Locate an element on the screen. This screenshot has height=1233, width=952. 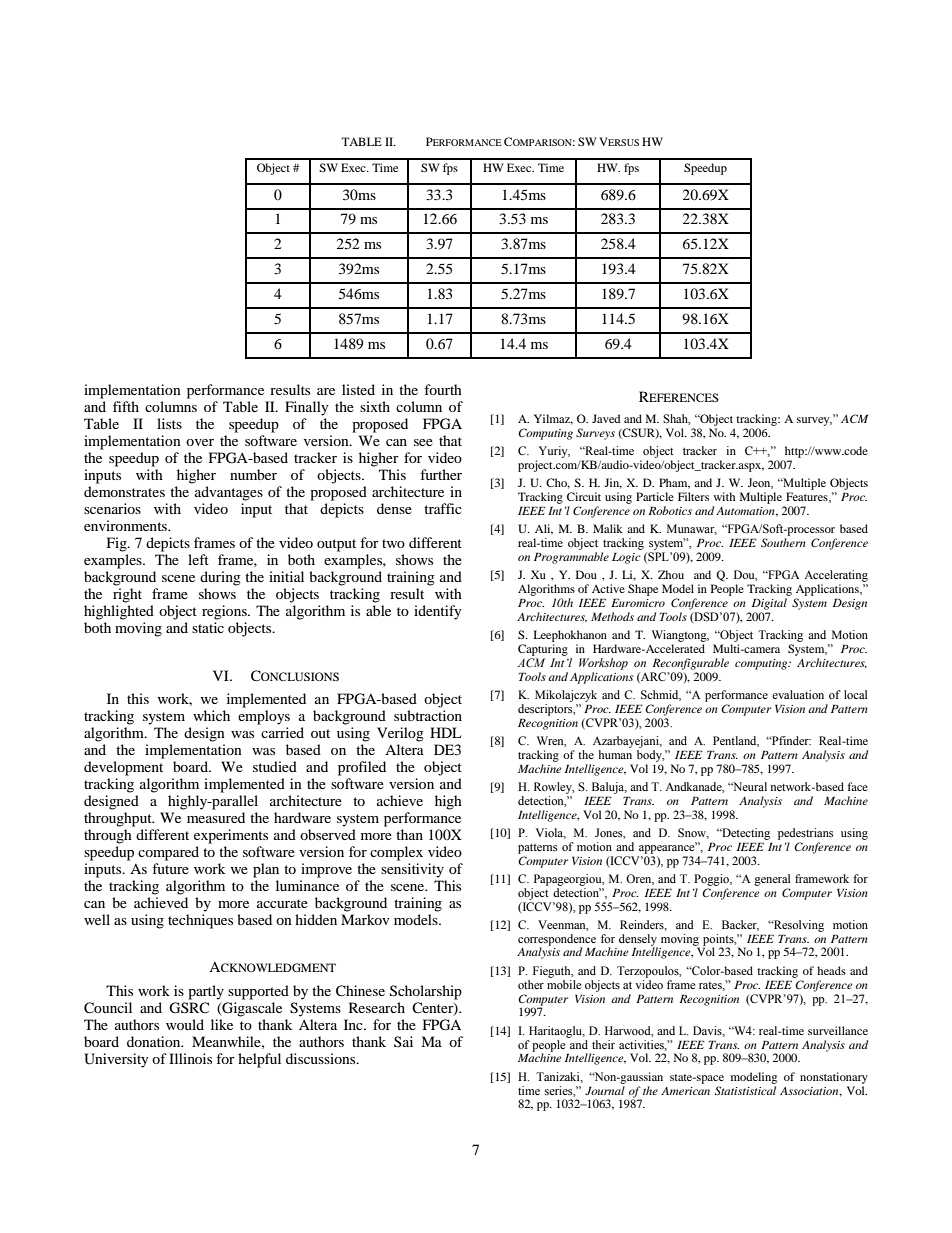
Javed is located at coordinates (606, 418).
